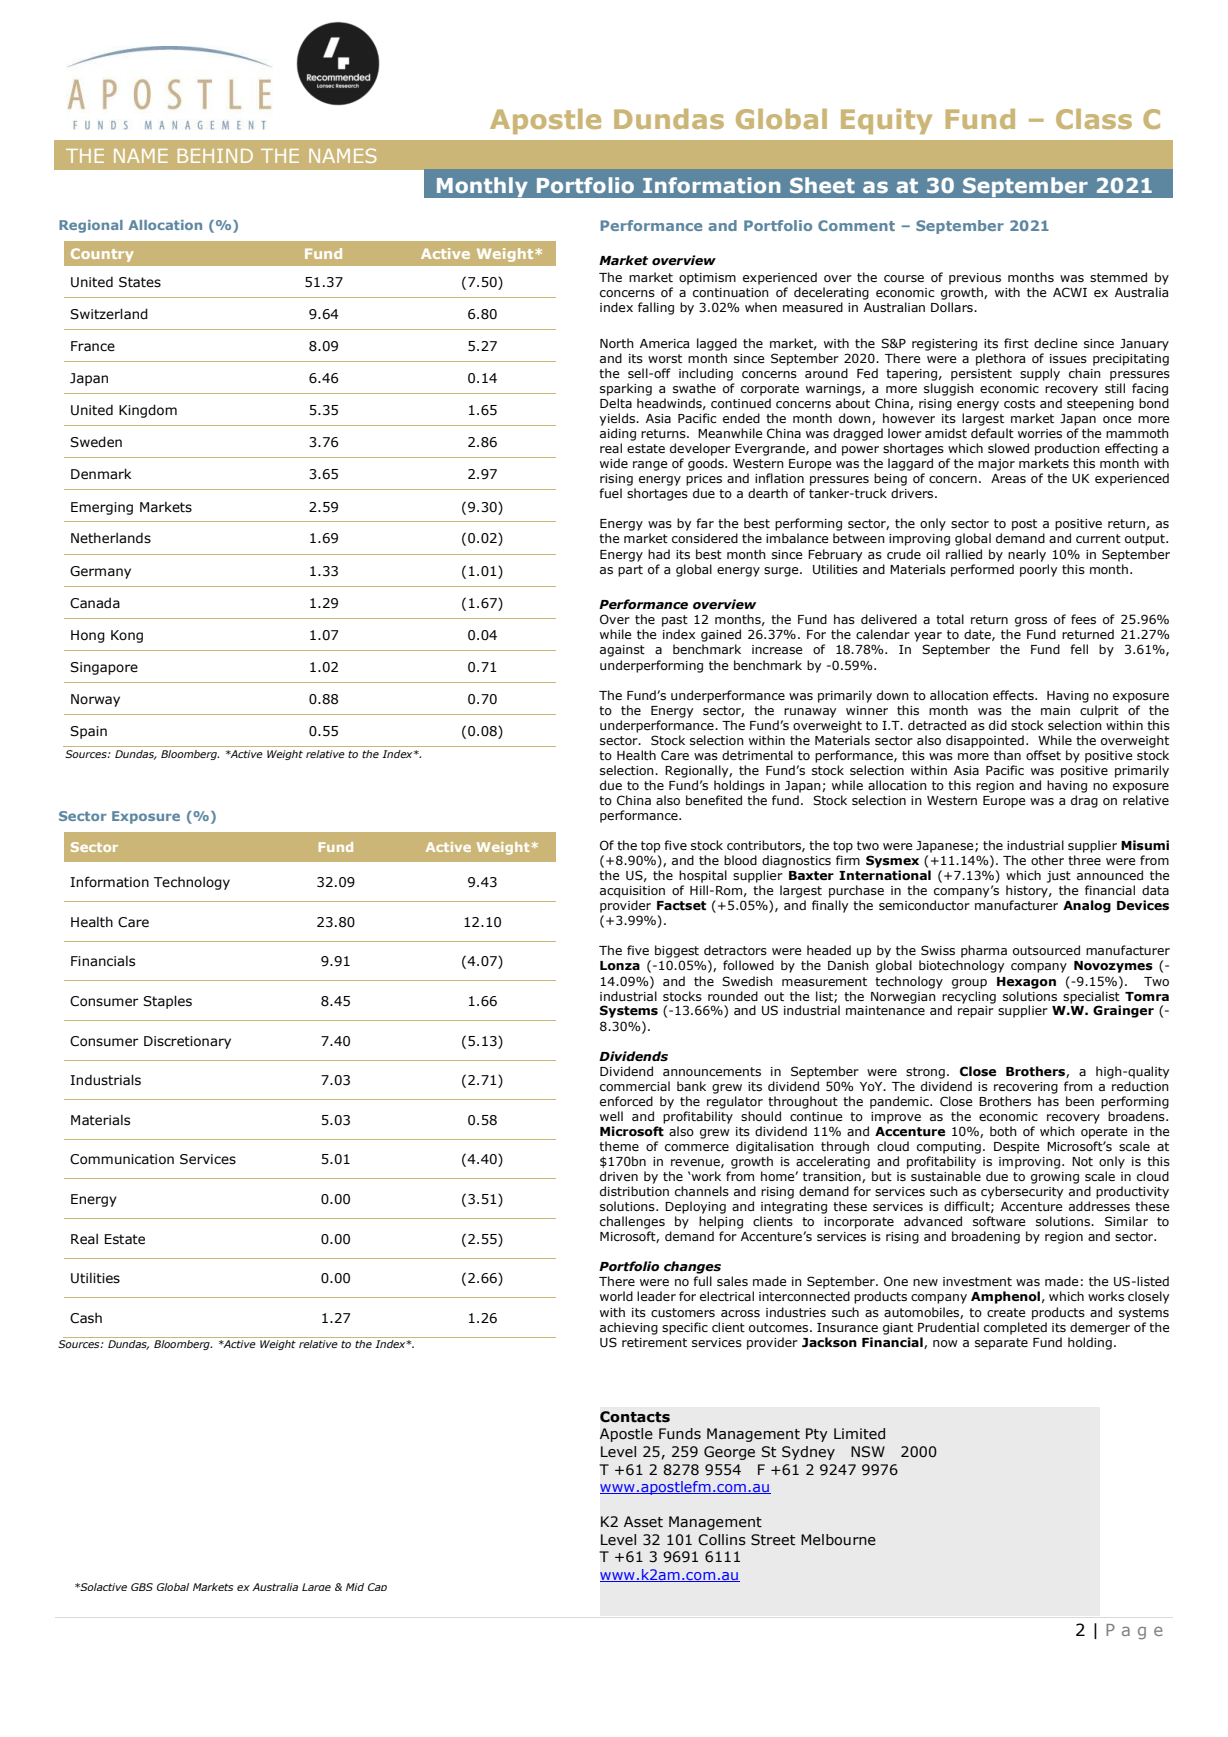  What do you see at coordinates (622, 651) in the screenshot?
I see `against` at bounding box center [622, 651].
